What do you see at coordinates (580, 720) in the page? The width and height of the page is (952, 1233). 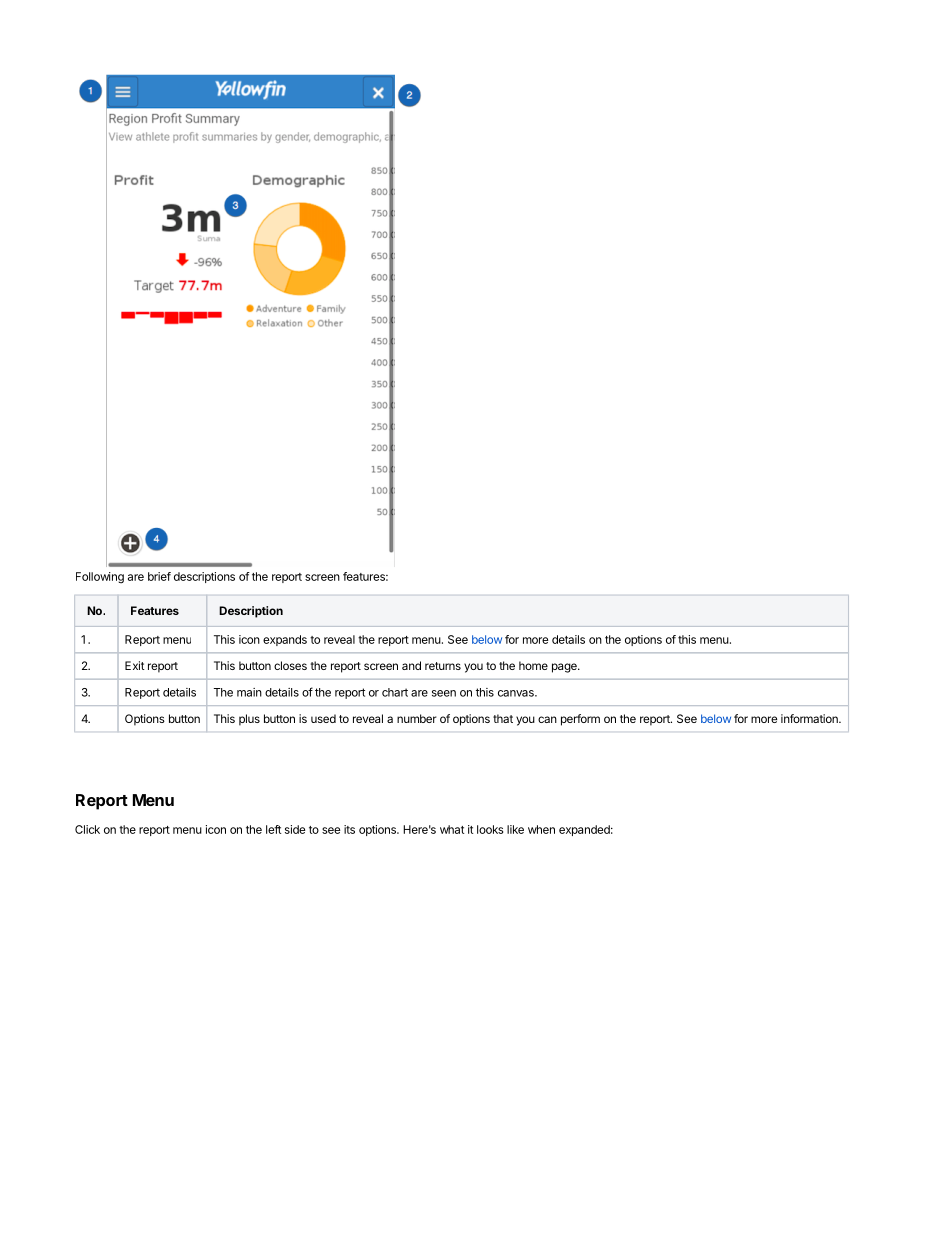 I see `perform` at bounding box center [580, 720].
